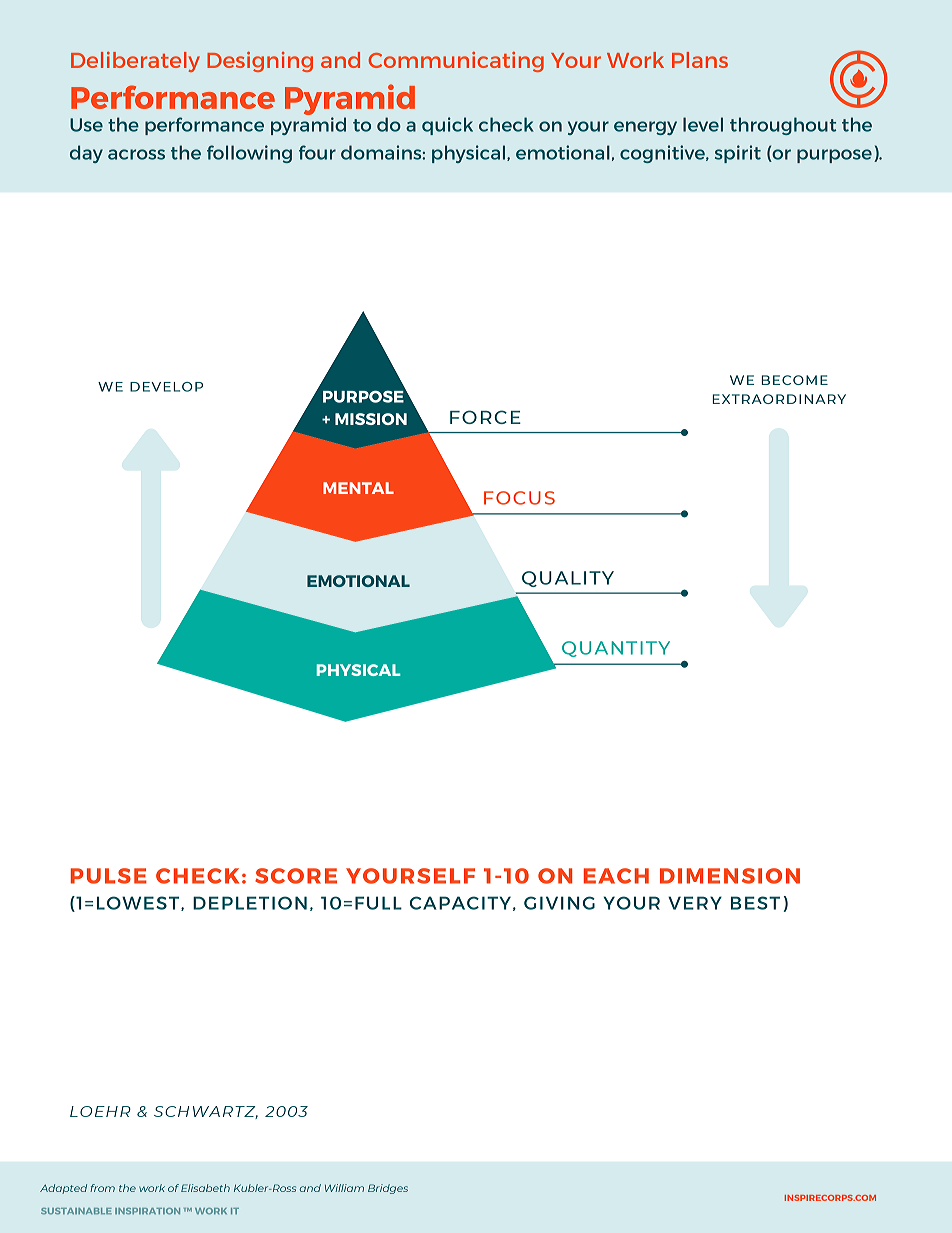 The height and width of the screenshot is (1233, 952). Describe the element at coordinates (109, 876) in the screenshot. I see `PULSE` at that location.
